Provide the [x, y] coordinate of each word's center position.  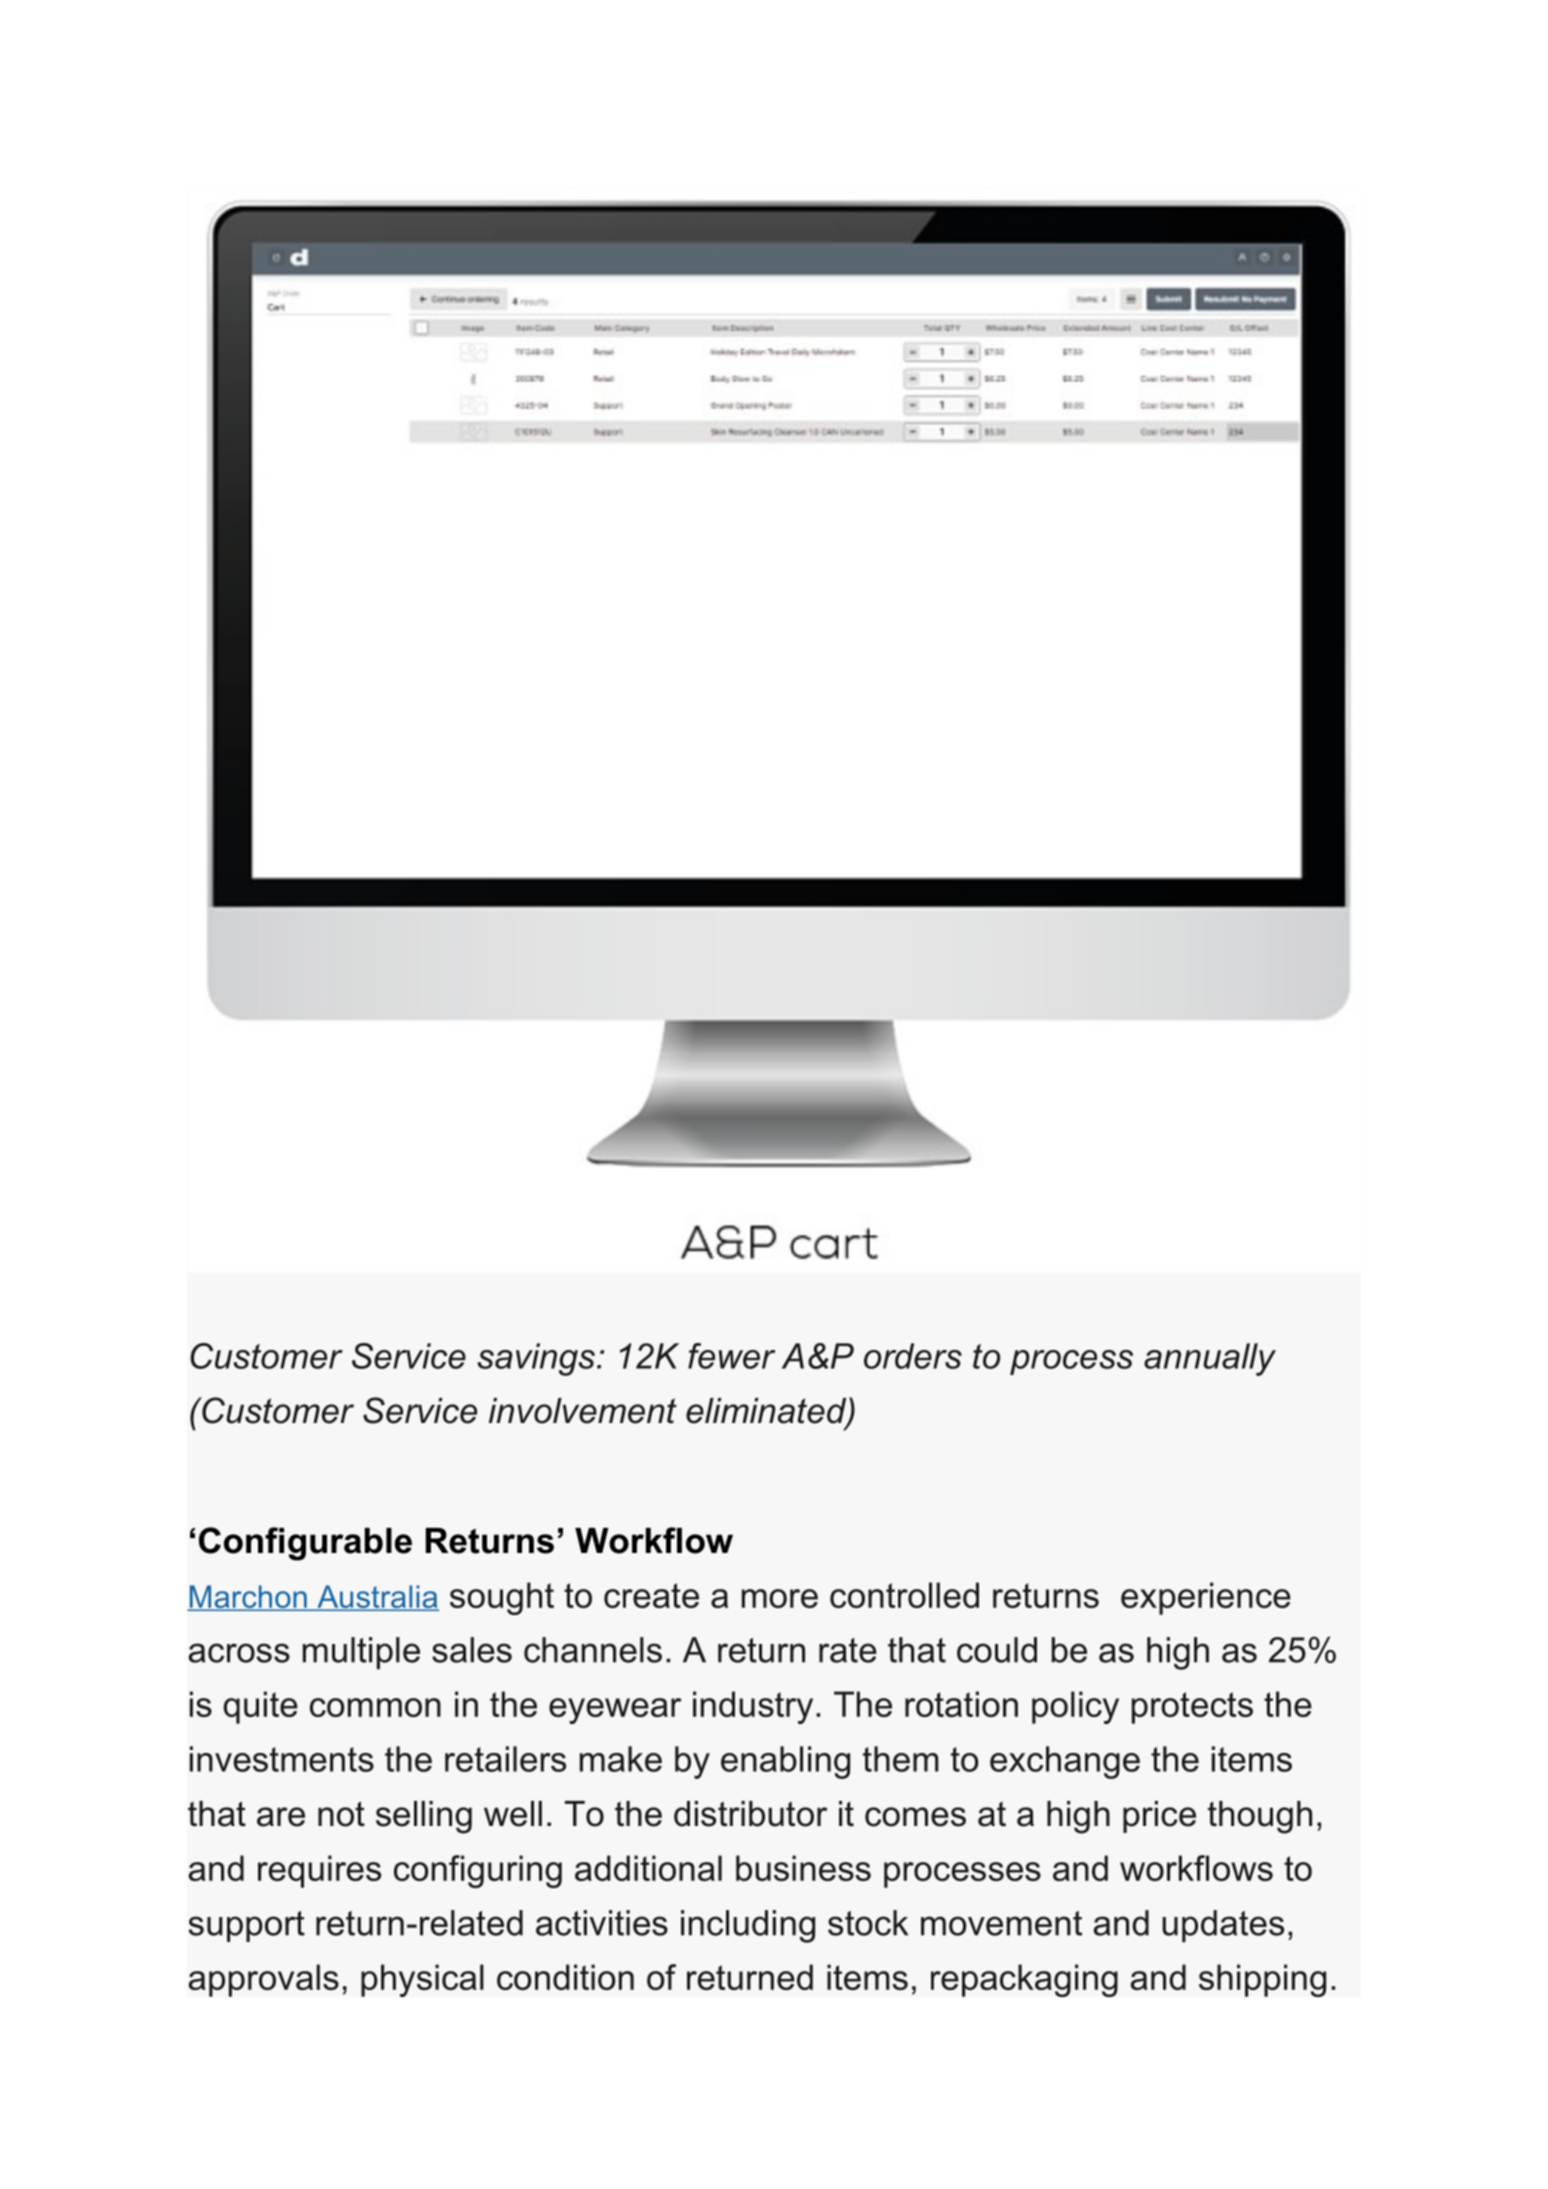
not [341, 1814]
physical [422, 1980]
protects [1192, 1708]
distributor [751, 1814]
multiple [361, 1653]
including [748, 1926]
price [1159, 1817]
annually [1210, 1359]
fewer [731, 1356]
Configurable [305, 1544]
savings [536, 1359]
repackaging [1024, 1980]
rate [848, 1650]
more [780, 1598]
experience [1206, 1598]
